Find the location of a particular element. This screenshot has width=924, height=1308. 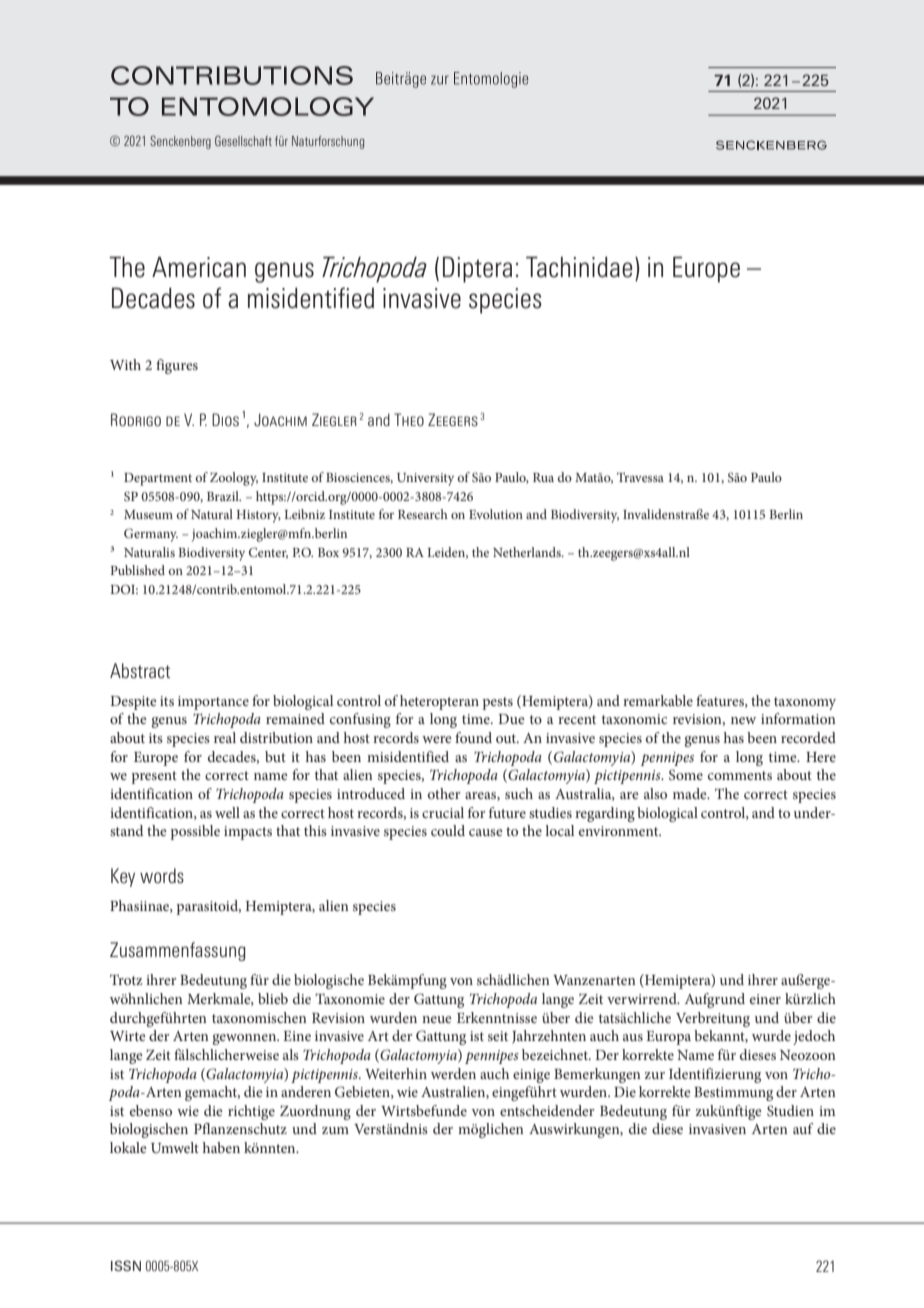

Senckenberg is located at coordinates (180, 142).
